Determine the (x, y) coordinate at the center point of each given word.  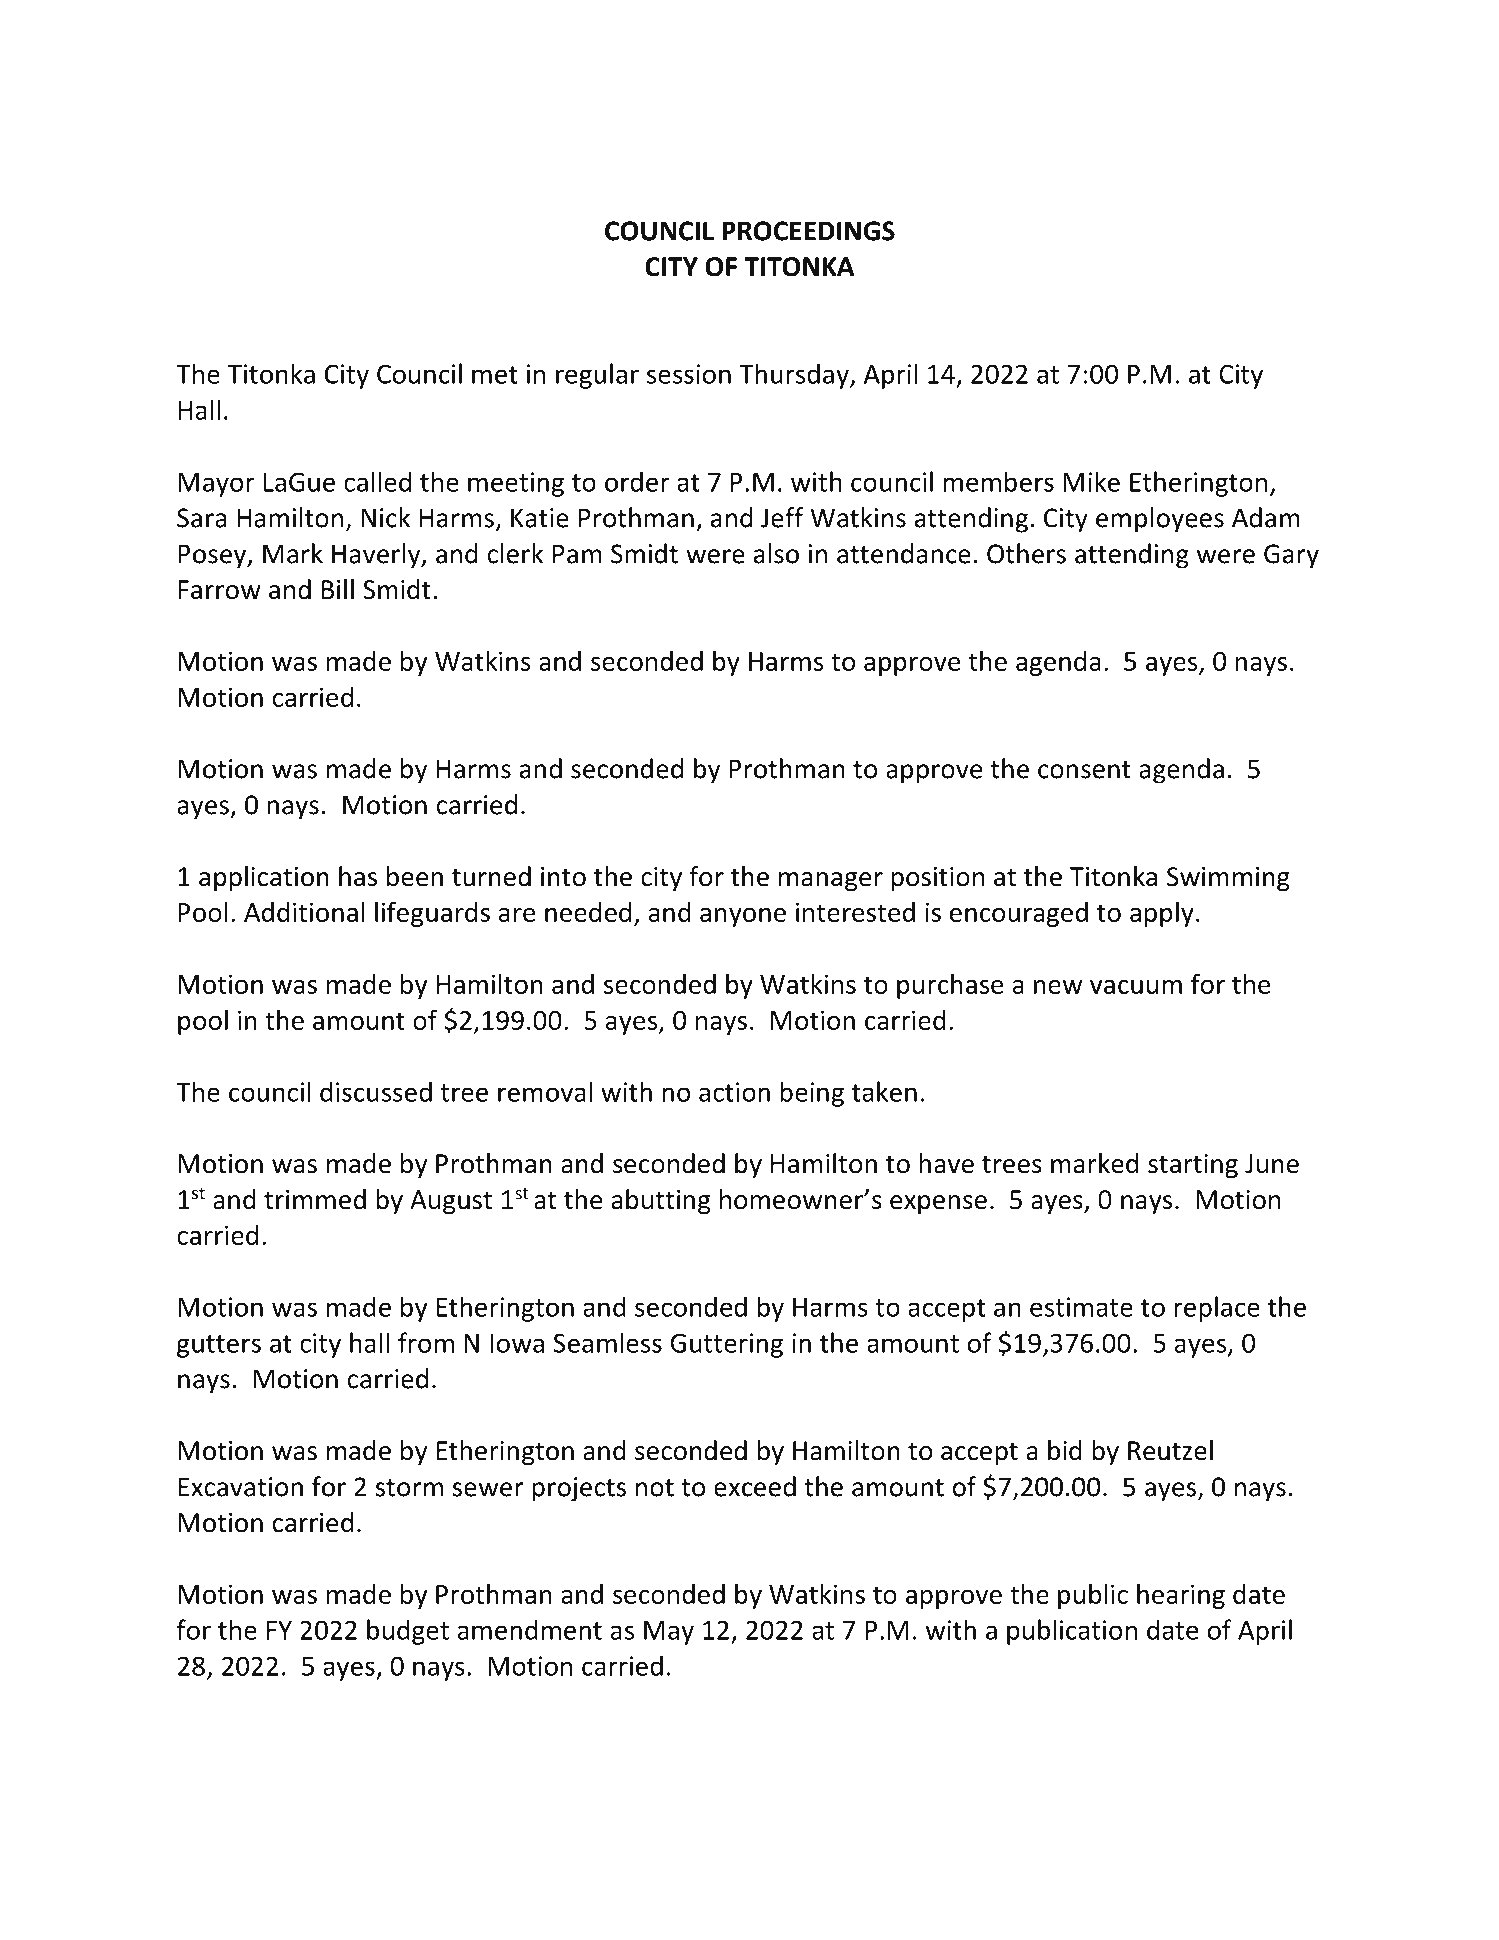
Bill (338, 589)
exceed (755, 1486)
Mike (1091, 481)
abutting (661, 1202)
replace (1217, 1309)
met (495, 375)
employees (1160, 520)
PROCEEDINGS (808, 231)
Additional (304, 911)
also (776, 553)
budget (408, 1632)
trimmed (315, 1199)
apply (1162, 914)
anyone (743, 917)
